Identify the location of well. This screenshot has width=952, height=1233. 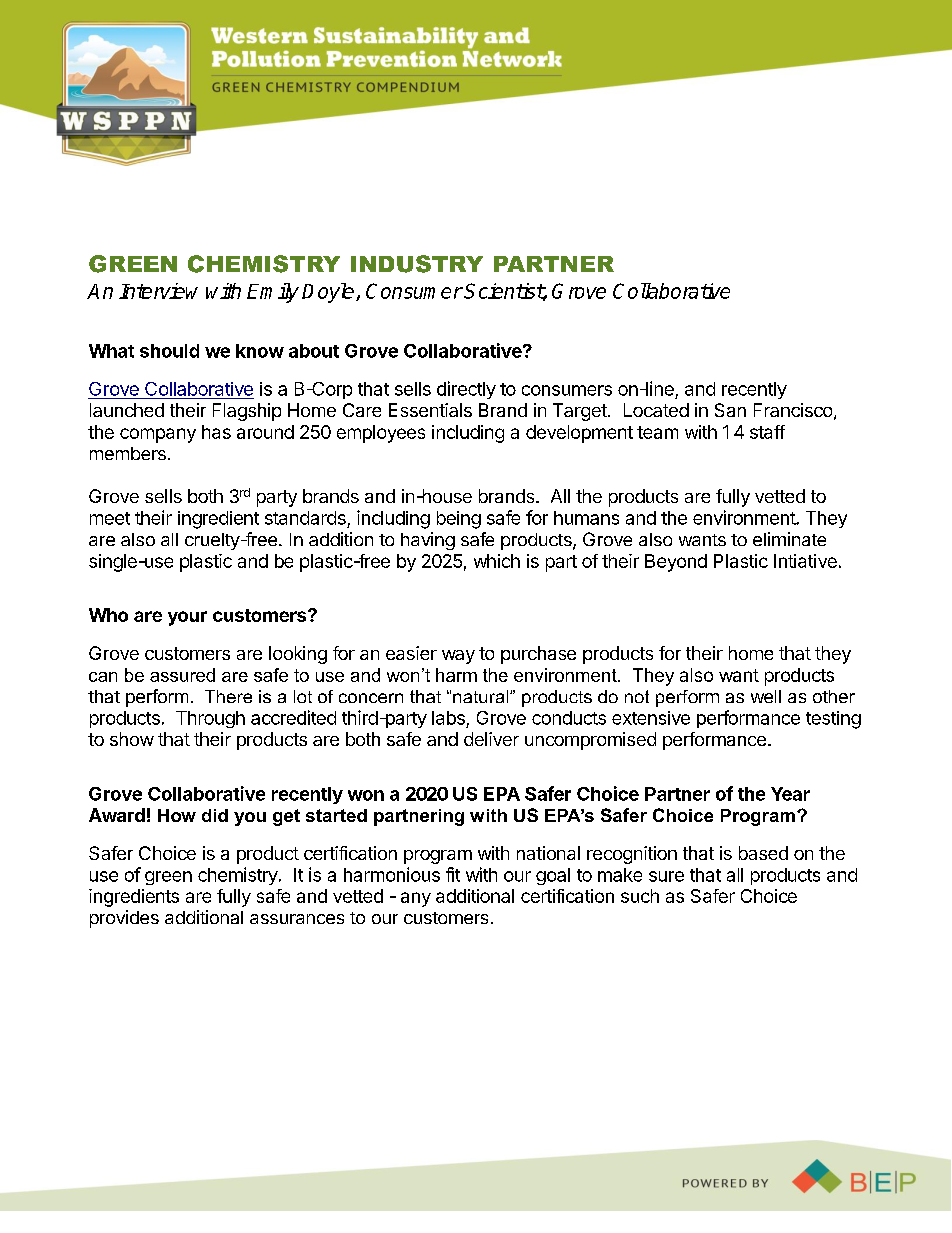
(766, 696).
